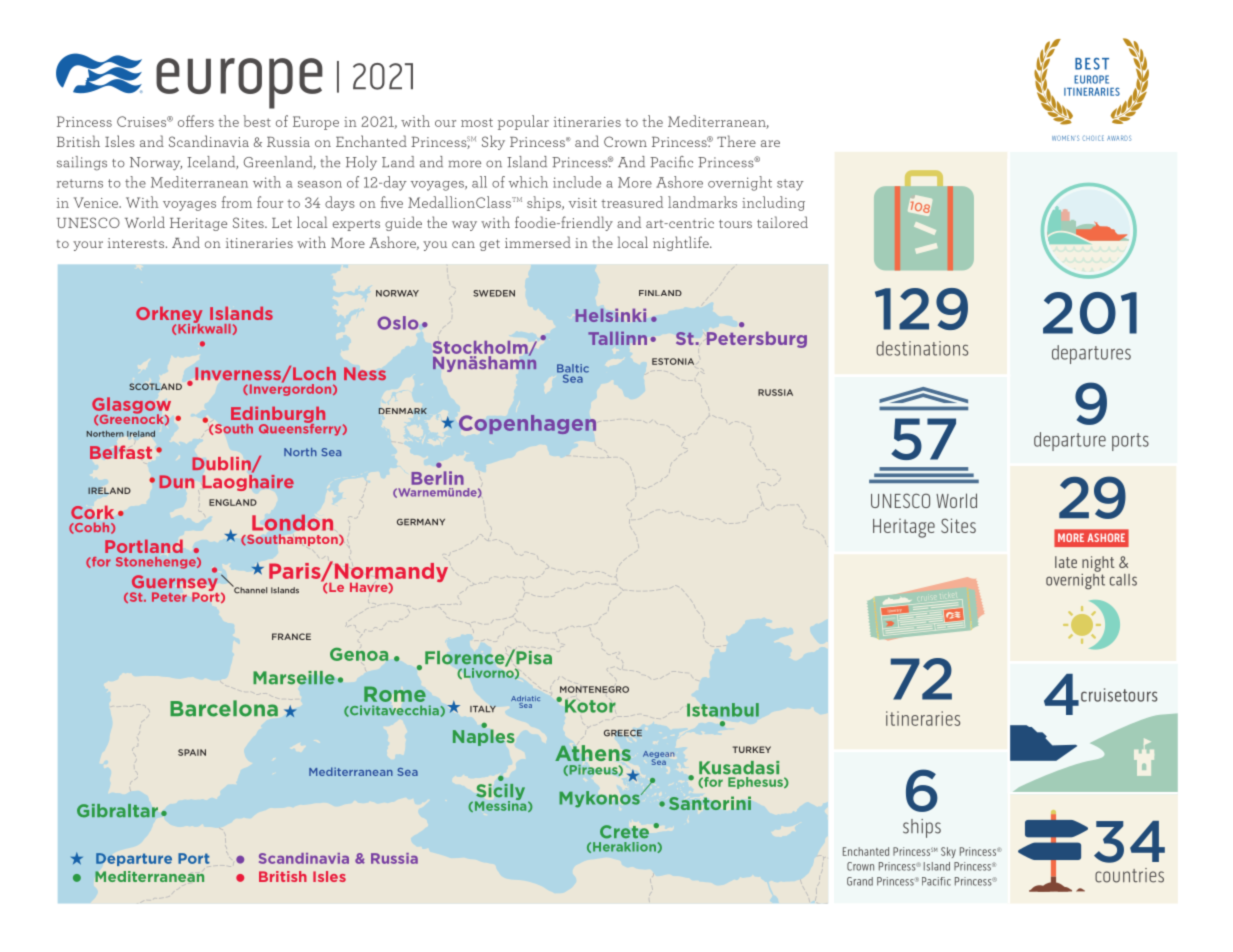  I want to click on late, so click(1066, 562).
